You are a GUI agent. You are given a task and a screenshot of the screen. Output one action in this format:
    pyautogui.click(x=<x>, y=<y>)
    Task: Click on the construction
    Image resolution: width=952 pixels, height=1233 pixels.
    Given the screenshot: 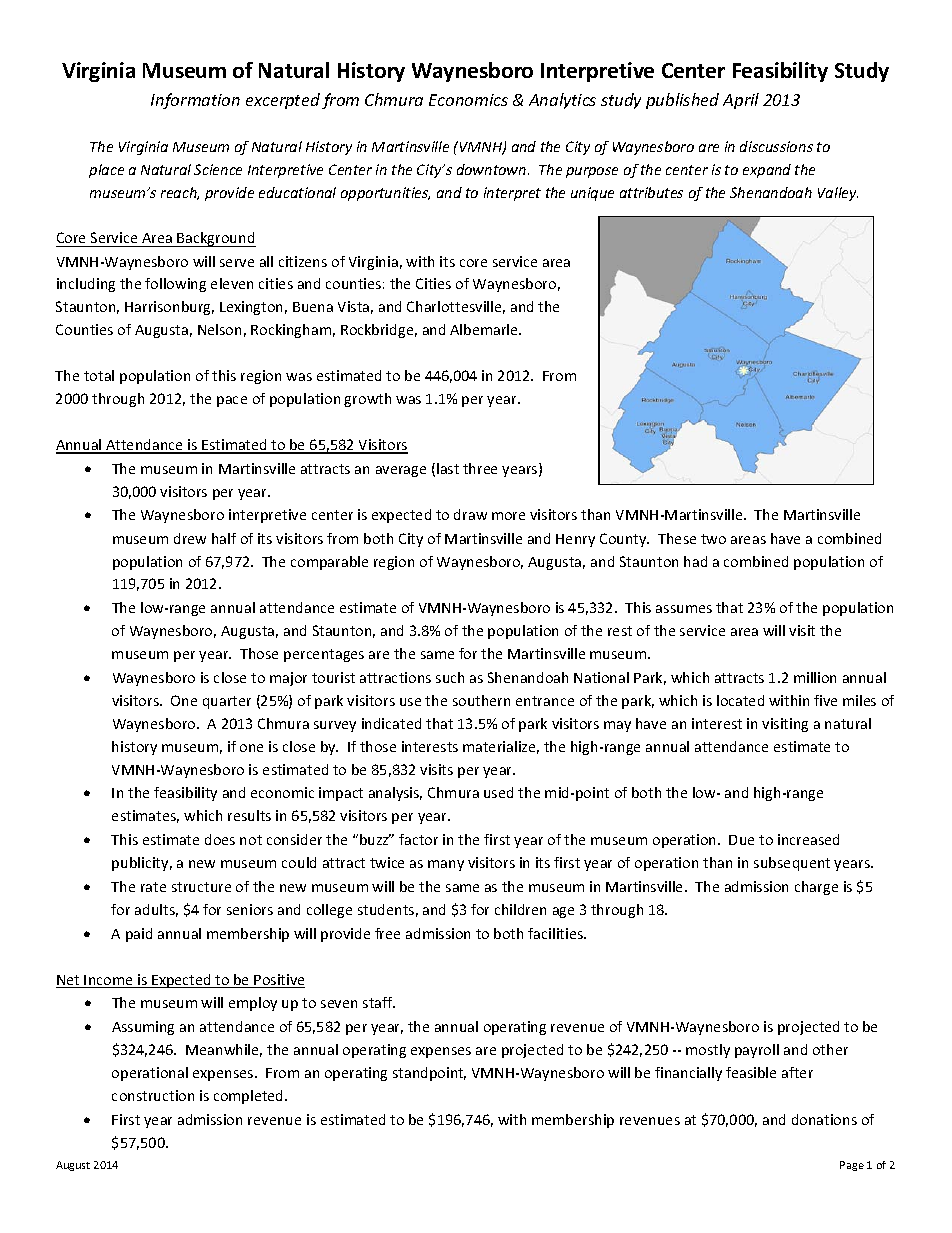 What is the action you would take?
    pyautogui.click(x=153, y=1095)
